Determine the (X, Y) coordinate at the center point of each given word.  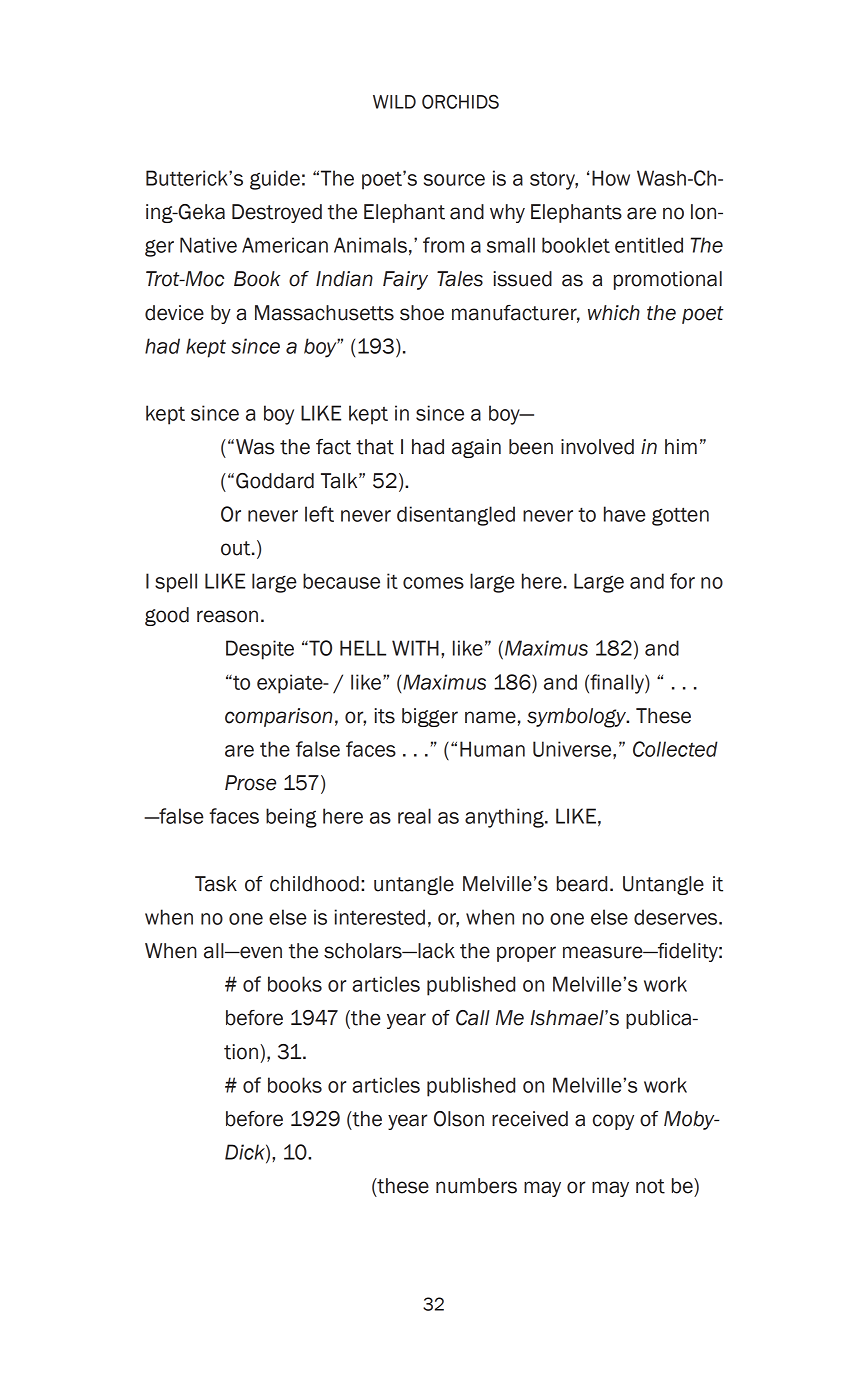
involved (597, 447)
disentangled (456, 516)
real (414, 816)
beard (582, 884)
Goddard (275, 481)
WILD (394, 102)
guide (275, 180)
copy (613, 1122)
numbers (476, 1186)
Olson (459, 1119)
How (611, 178)
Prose (250, 783)
